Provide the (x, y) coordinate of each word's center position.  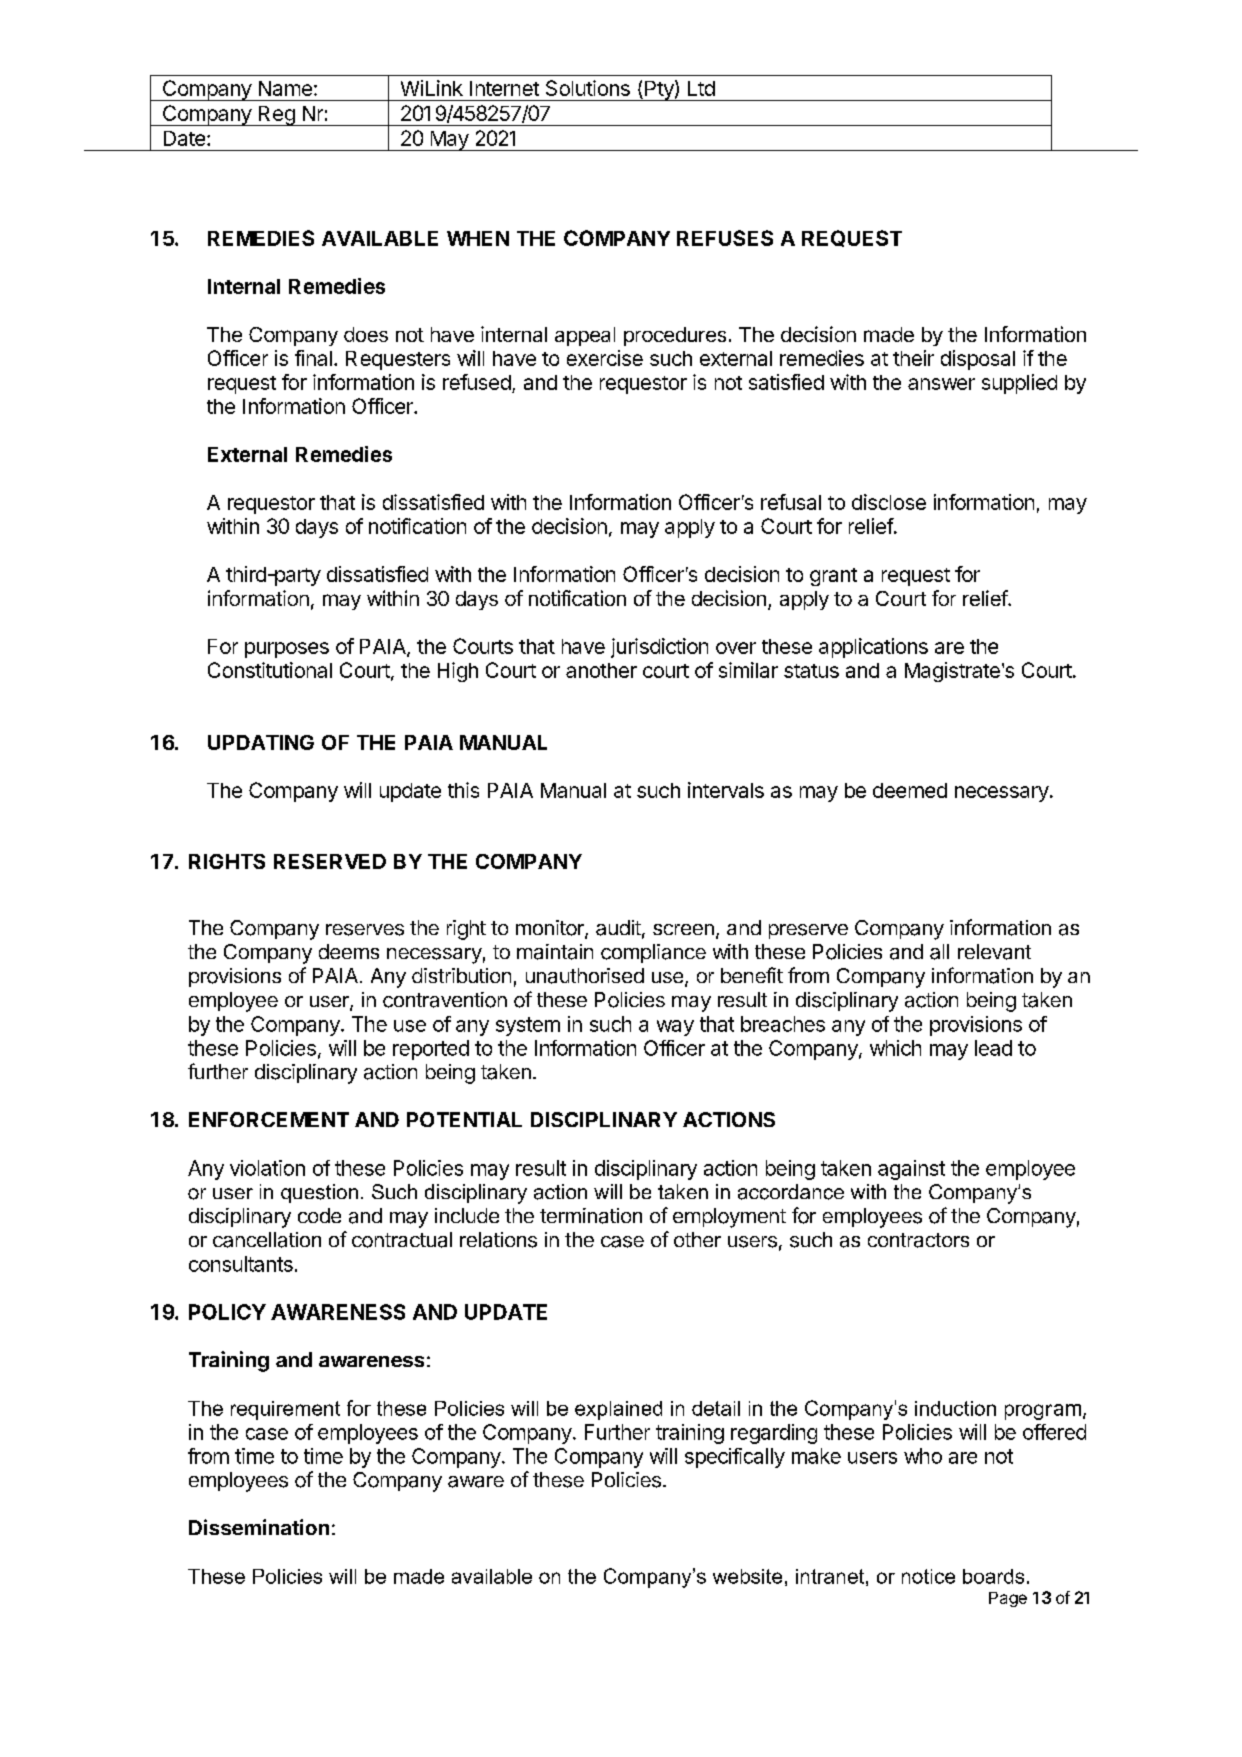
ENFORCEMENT (269, 1119)
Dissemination (259, 1527)
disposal (978, 360)
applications (873, 648)
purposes (287, 650)
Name (285, 88)
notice (928, 1576)
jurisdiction (659, 648)
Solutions (588, 88)
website (747, 1576)
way (675, 1028)
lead (993, 1048)
